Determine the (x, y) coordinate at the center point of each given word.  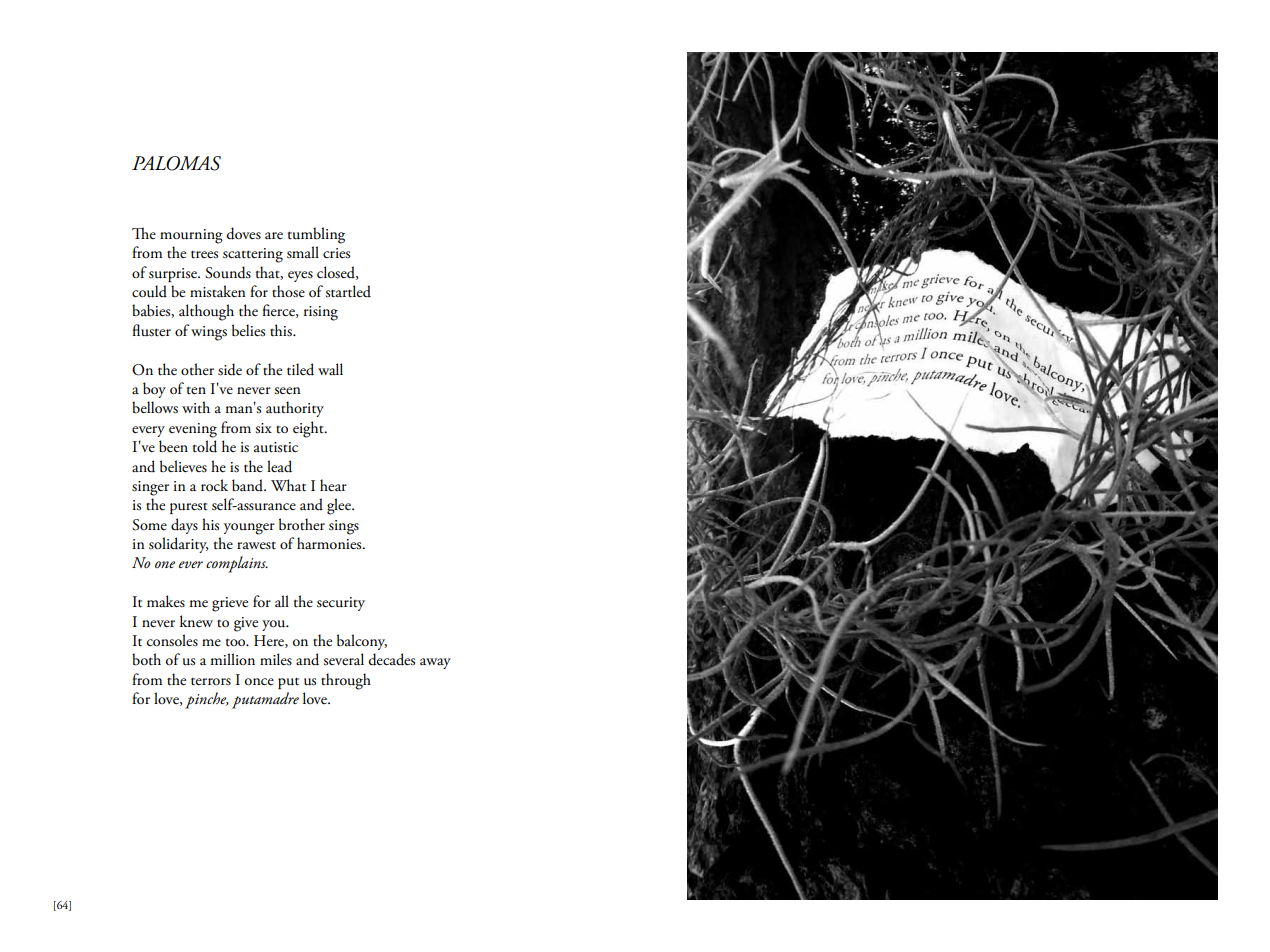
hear (333, 485)
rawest (256, 545)
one (165, 564)
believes (183, 466)
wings (209, 333)
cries (336, 253)
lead (279, 466)
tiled (300, 369)
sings (344, 527)
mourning (191, 236)
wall (330, 369)
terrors (211, 681)
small (303, 252)
